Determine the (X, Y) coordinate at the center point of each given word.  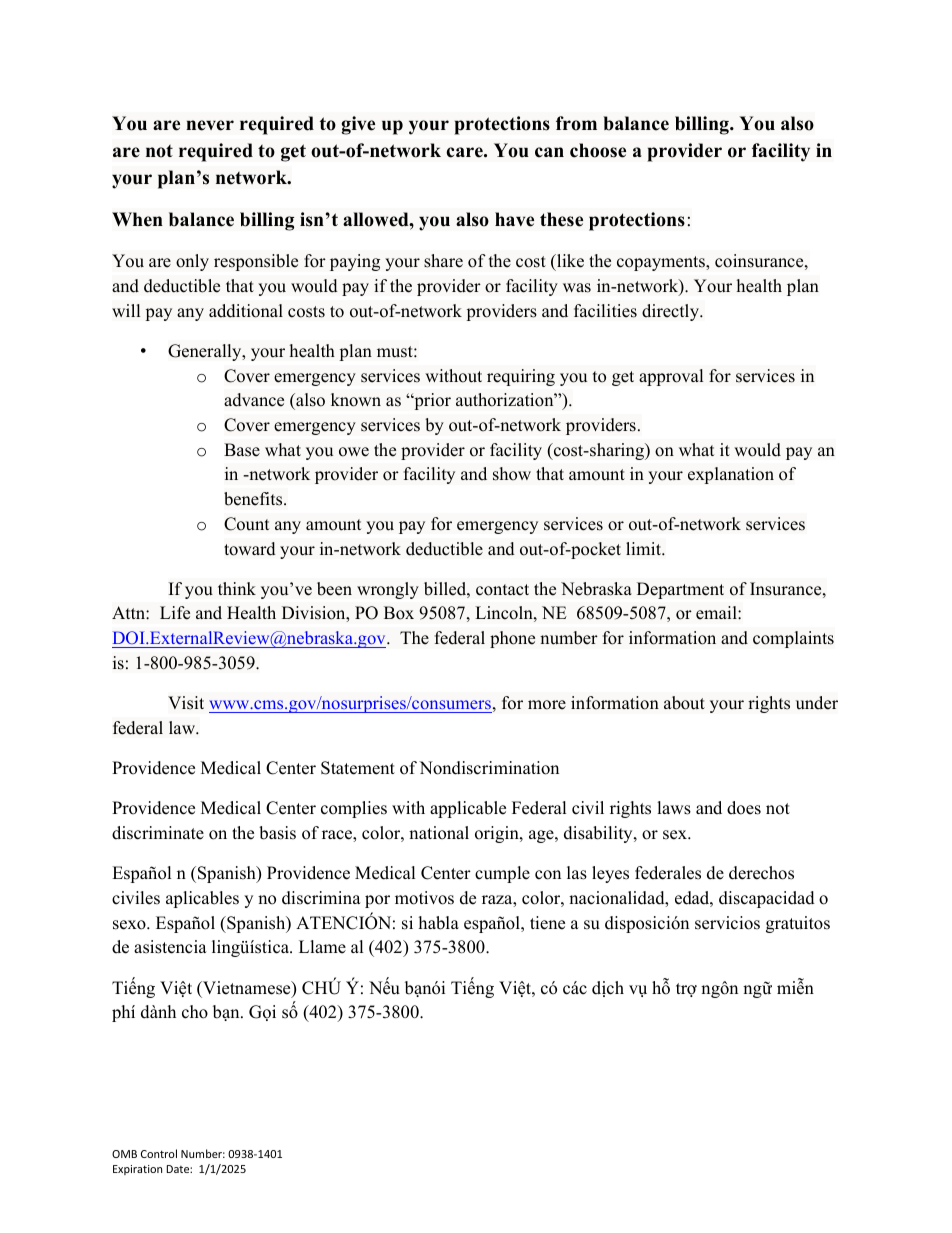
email (717, 613)
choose (598, 150)
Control (159, 1153)
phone (512, 639)
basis (277, 833)
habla (439, 923)
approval (671, 377)
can (549, 152)
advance (254, 400)
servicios (727, 923)
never (210, 125)
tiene (547, 923)
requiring (521, 377)
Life (175, 613)
